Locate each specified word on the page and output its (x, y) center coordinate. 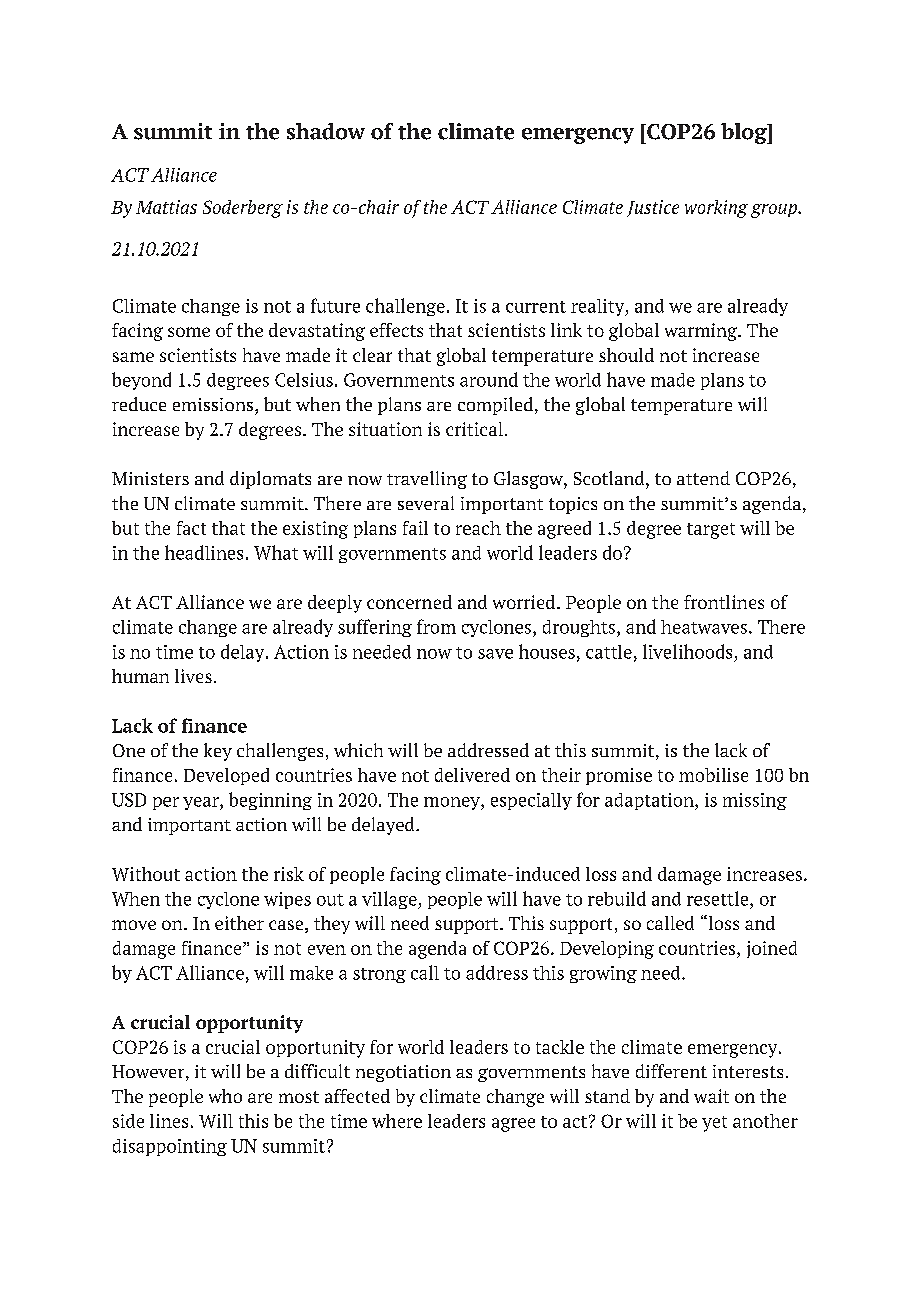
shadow (326, 131)
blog (745, 133)
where (397, 1121)
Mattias (166, 207)
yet (714, 1124)
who (225, 1096)
